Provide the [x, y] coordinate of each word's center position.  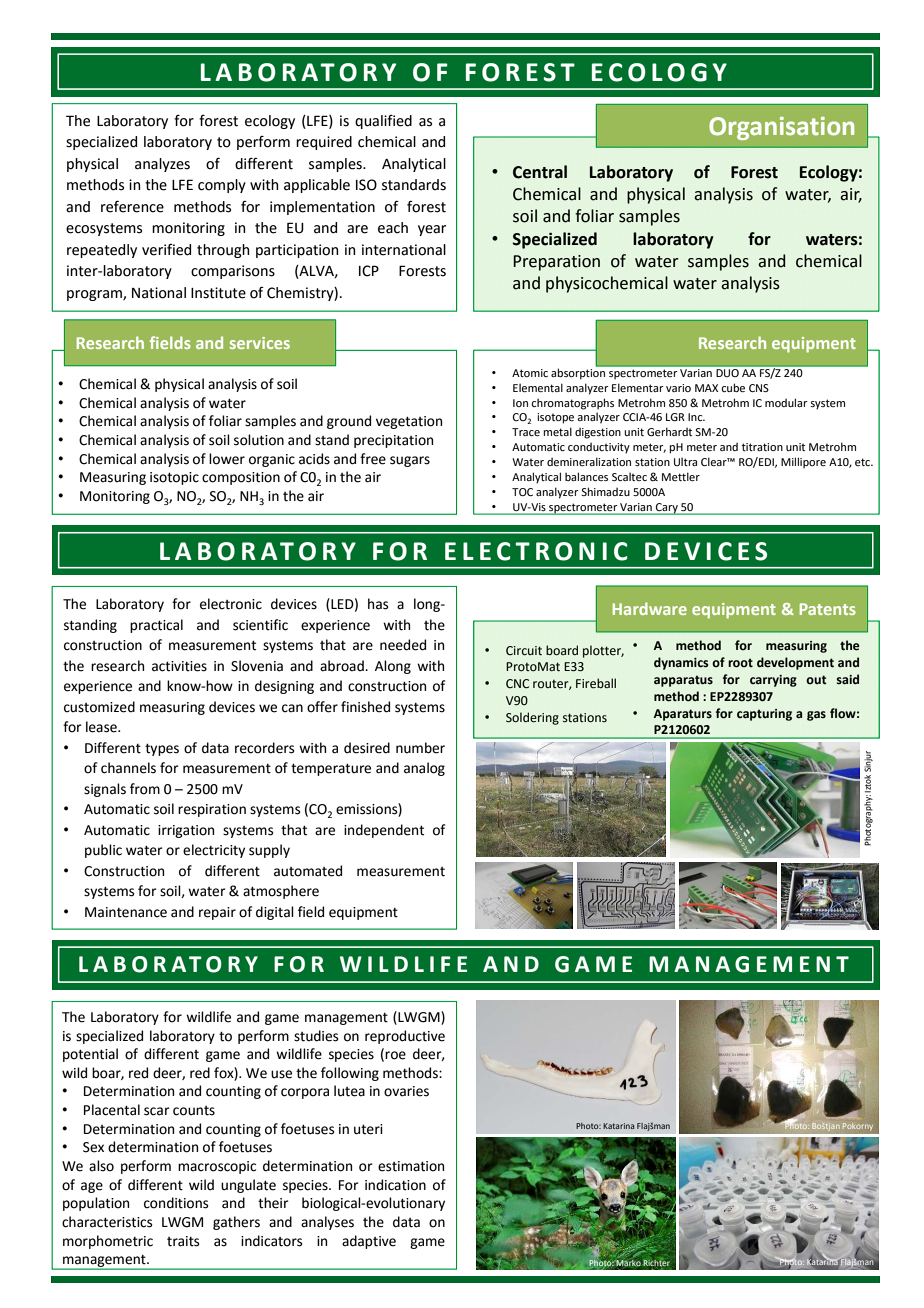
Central [540, 172]
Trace [526, 432]
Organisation [781, 128]
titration [762, 447]
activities [179, 666]
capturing [764, 715]
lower [227, 459]
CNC [517, 684]
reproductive [405, 1037]
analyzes [162, 165]
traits [183, 1241]
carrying [773, 681]
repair [217, 913]
